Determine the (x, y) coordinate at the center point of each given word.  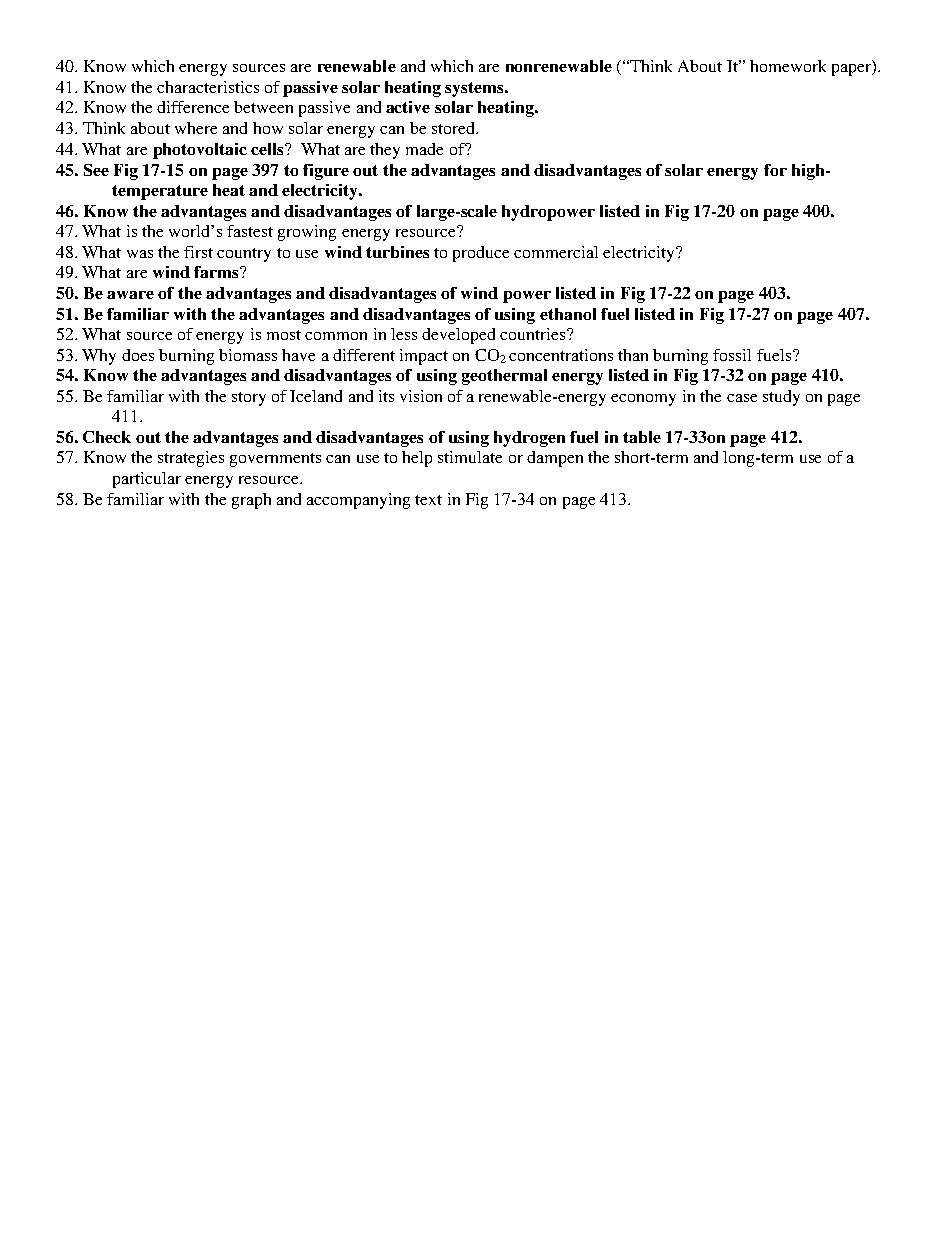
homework (788, 66)
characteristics (208, 87)
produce (481, 254)
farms (217, 272)
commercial (556, 252)
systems (475, 89)
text (428, 500)
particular (147, 480)
